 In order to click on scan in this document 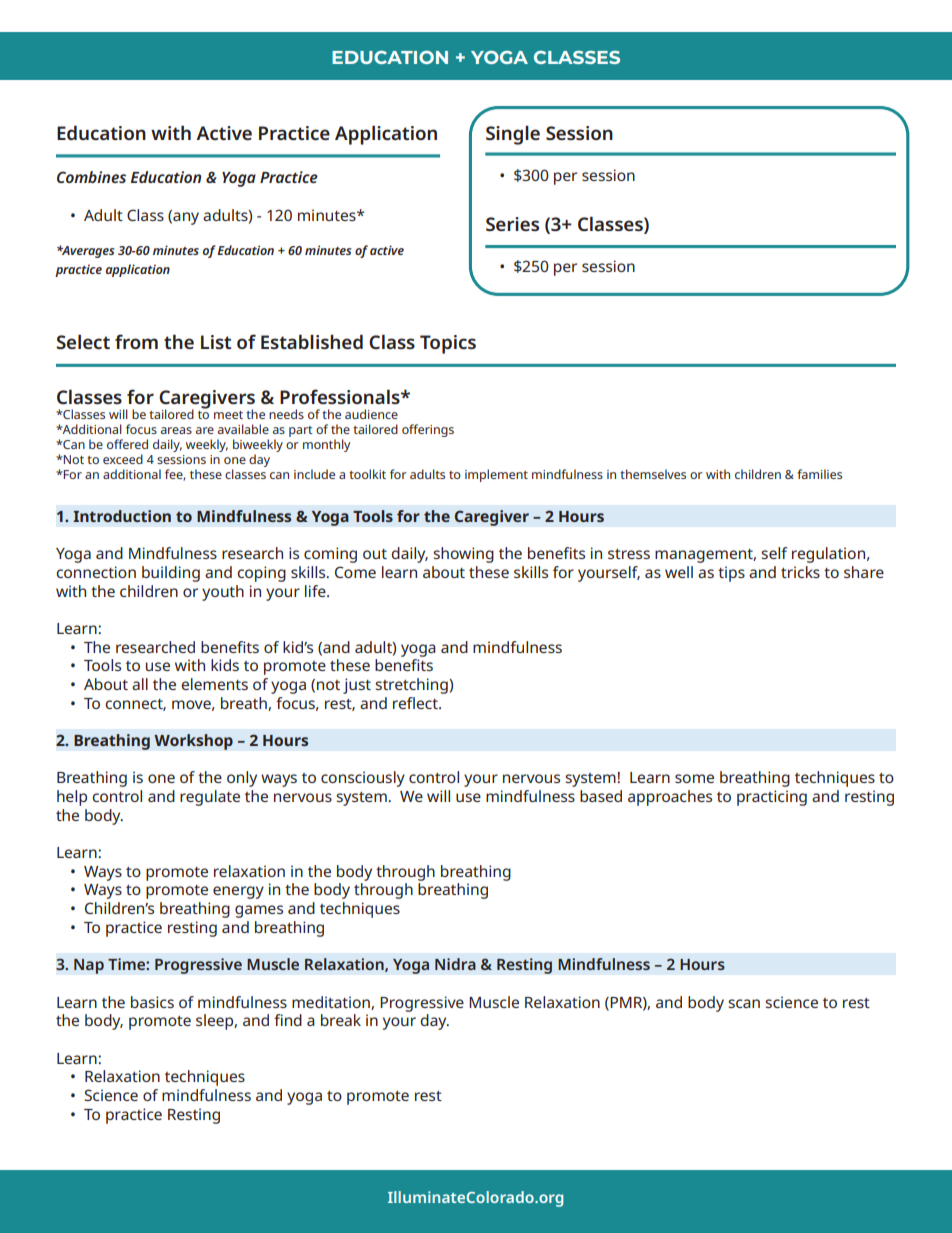, I will do `click(744, 1003)`.
